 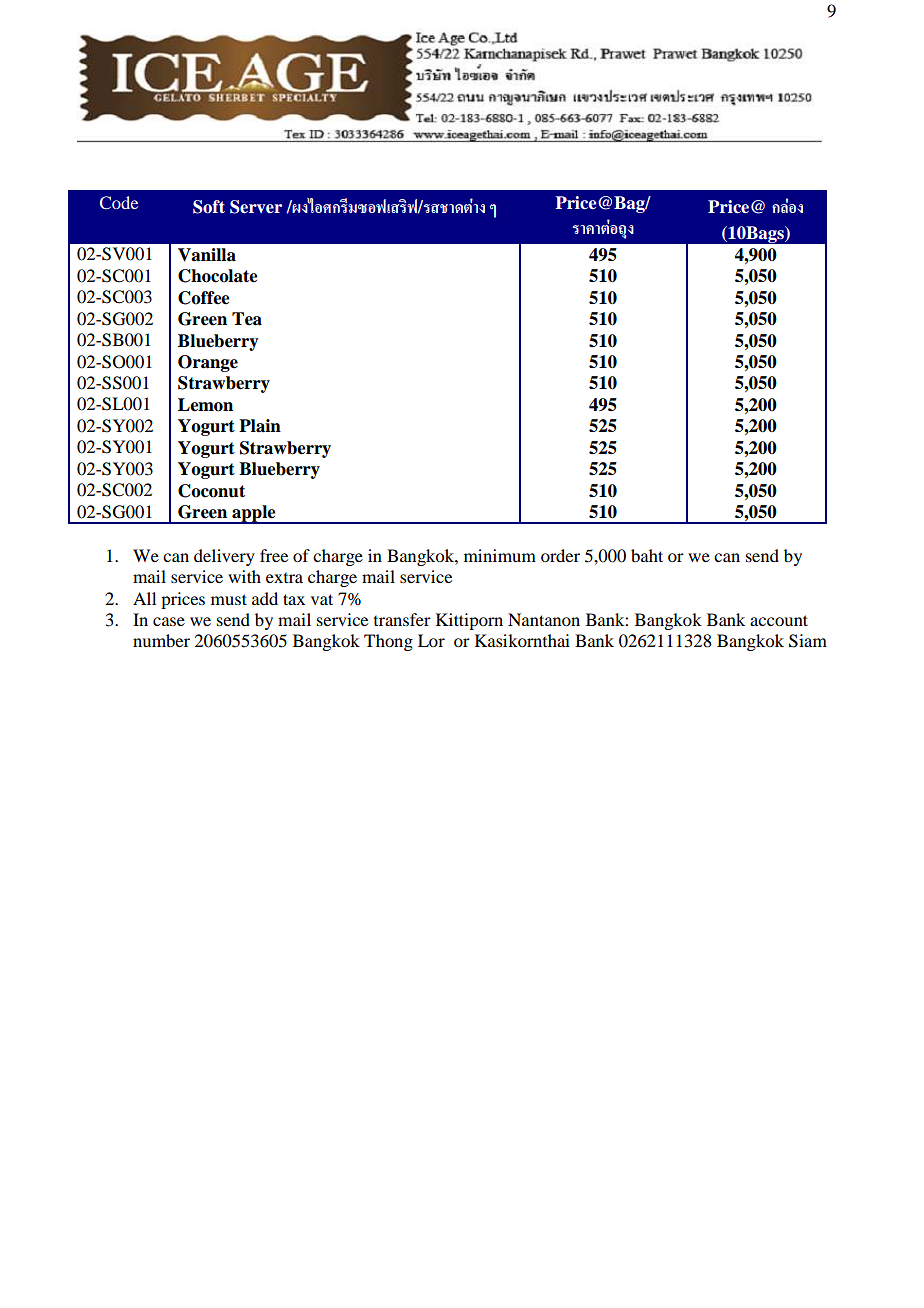 What do you see at coordinates (808, 641) in the screenshot?
I see `Siam` at bounding box center [808, 641].
